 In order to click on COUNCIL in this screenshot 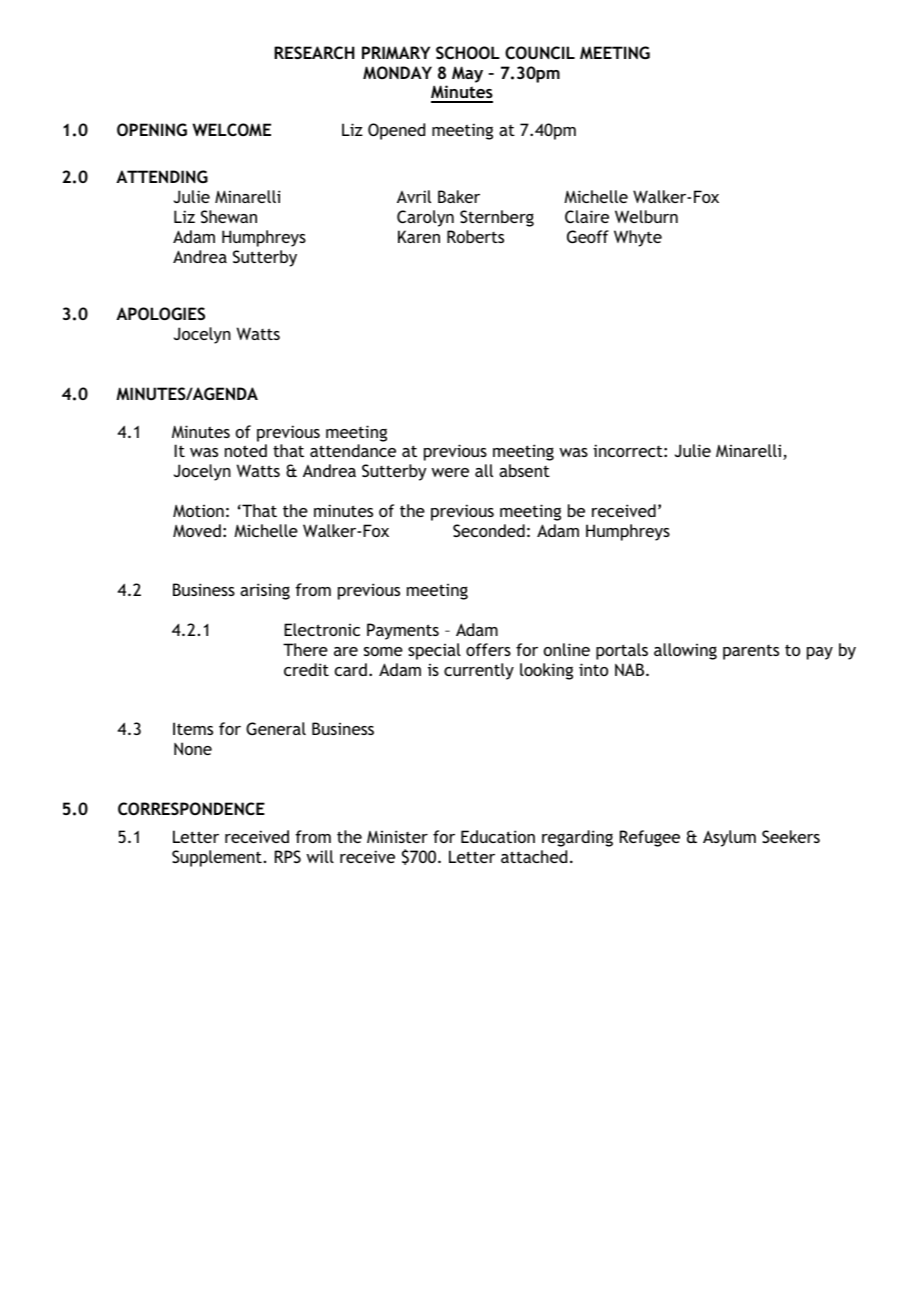, I will do `click(540, 52)`.
